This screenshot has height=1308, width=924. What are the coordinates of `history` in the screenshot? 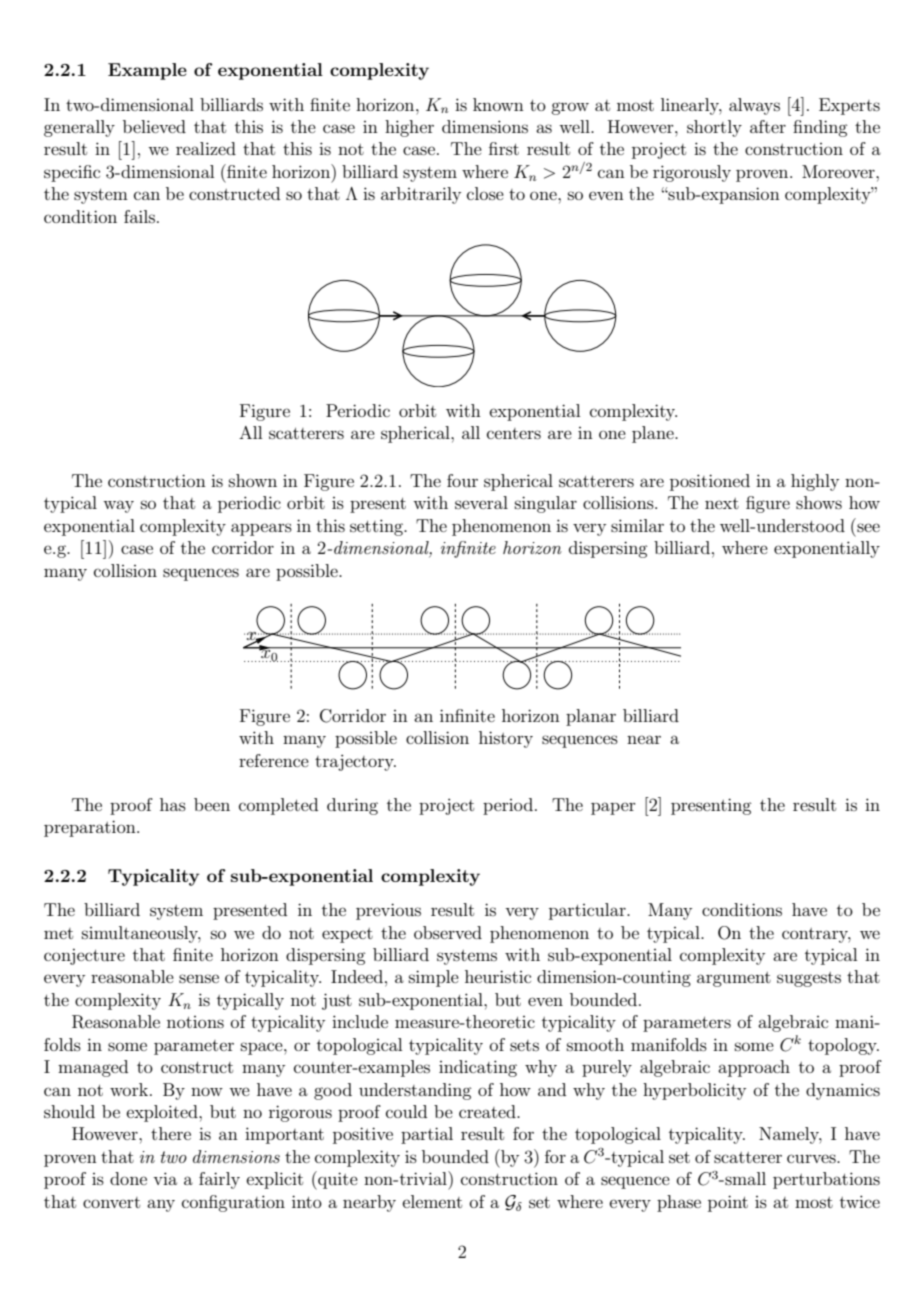 It's located at (506, 739).
